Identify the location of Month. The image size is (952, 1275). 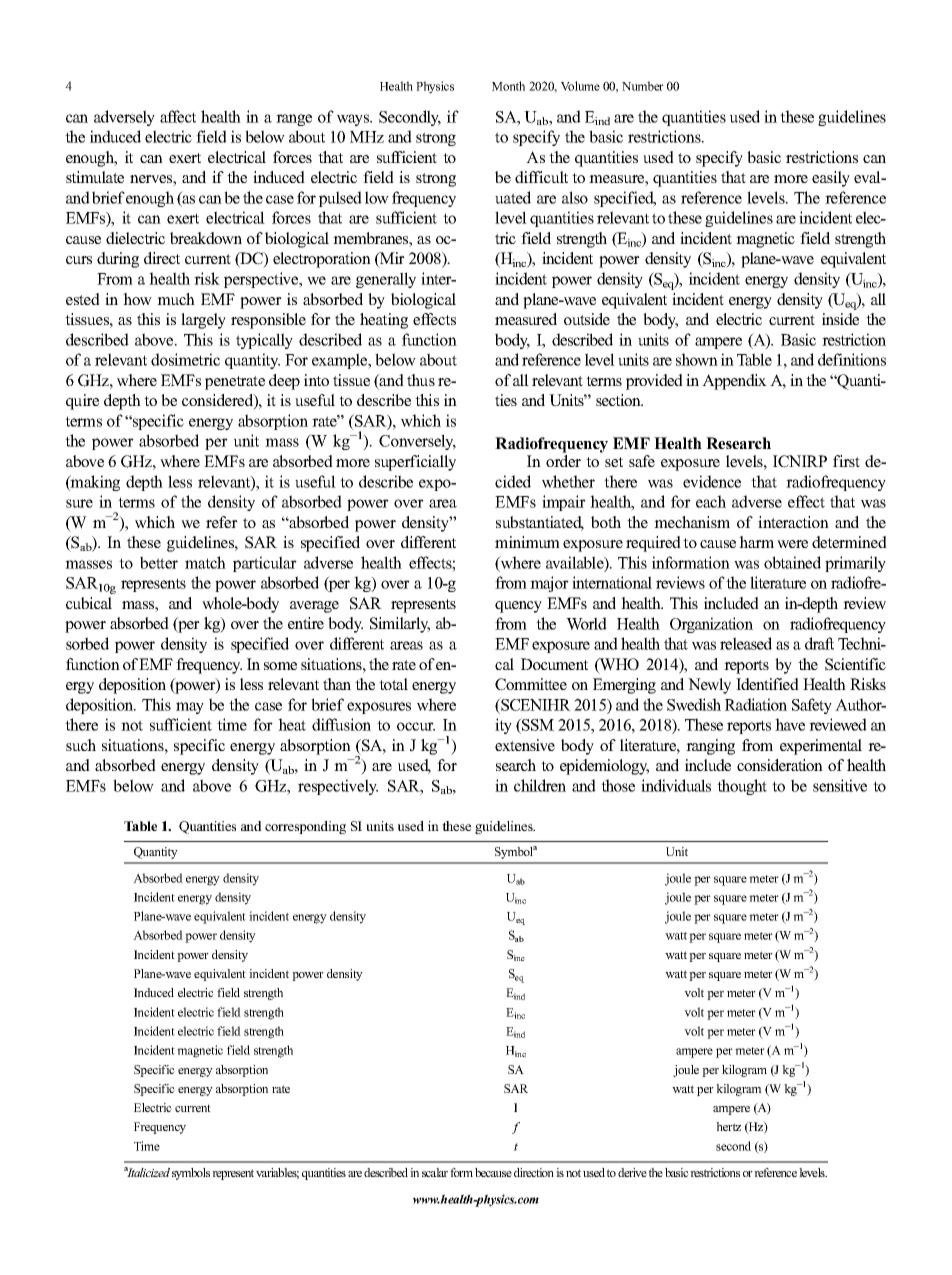
(508, 86).
